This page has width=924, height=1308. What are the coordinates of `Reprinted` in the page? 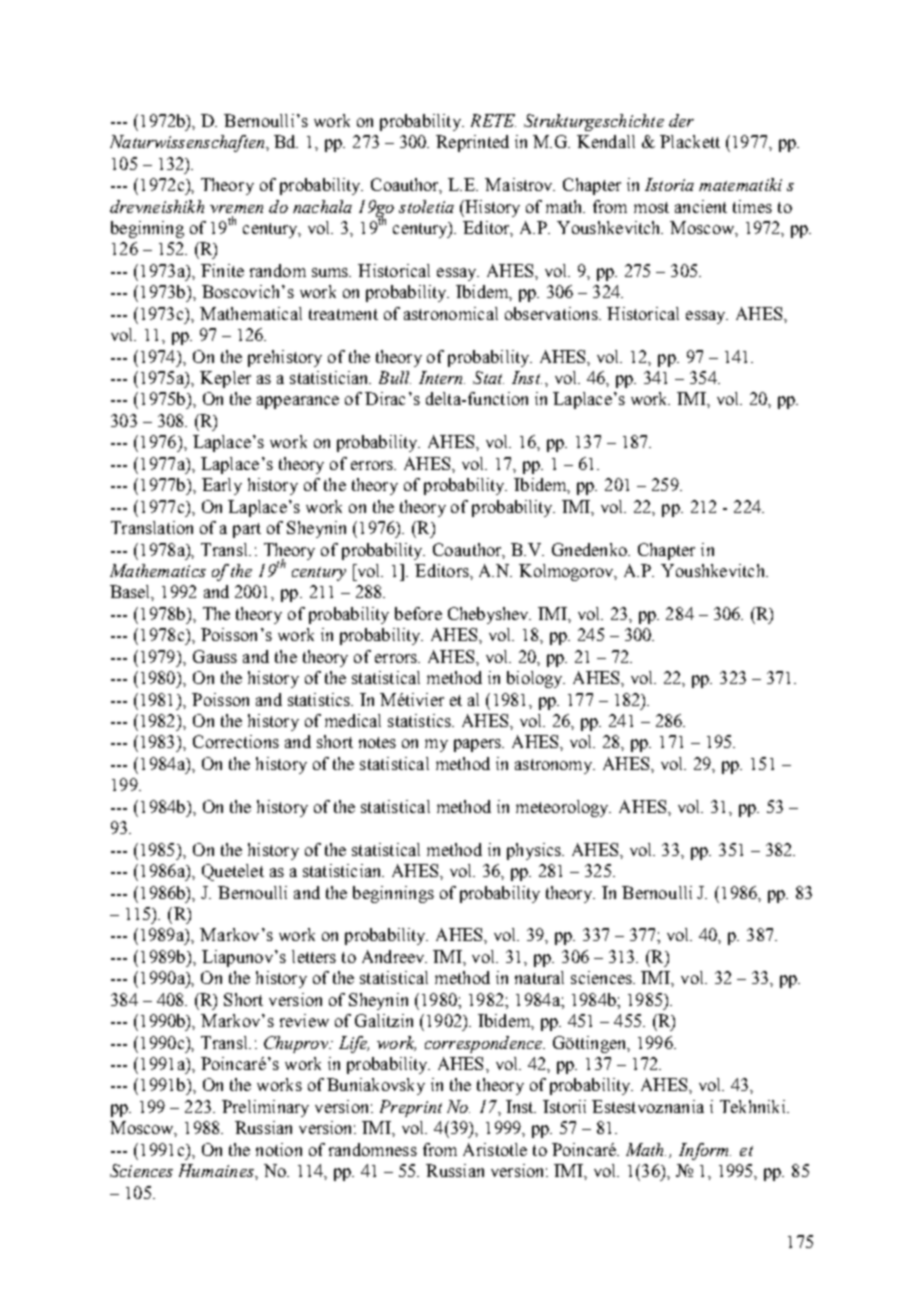 It's located at (472, 143).
